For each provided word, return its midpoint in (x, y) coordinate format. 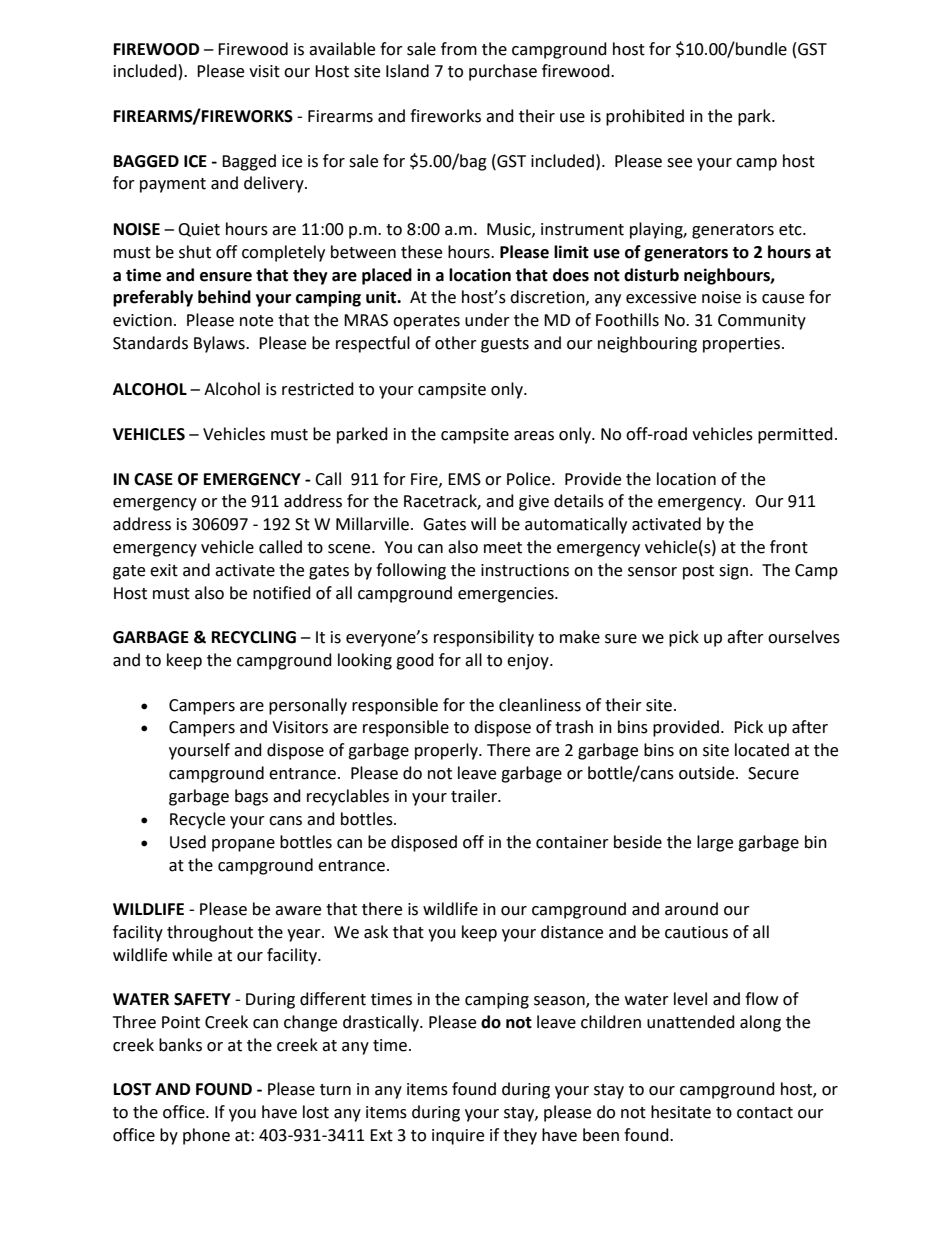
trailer (475, 796)
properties (743, 345)
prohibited (645, 117)
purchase (503, 72)
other (456, 343)
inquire (458, 1137)
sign (733, 572)
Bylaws (220, 344)
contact (765, 1113)
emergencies (507, 595)
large (715, 843)
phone (206, 1136)
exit (164, 570)
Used (188, 842)
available (342, 49)
